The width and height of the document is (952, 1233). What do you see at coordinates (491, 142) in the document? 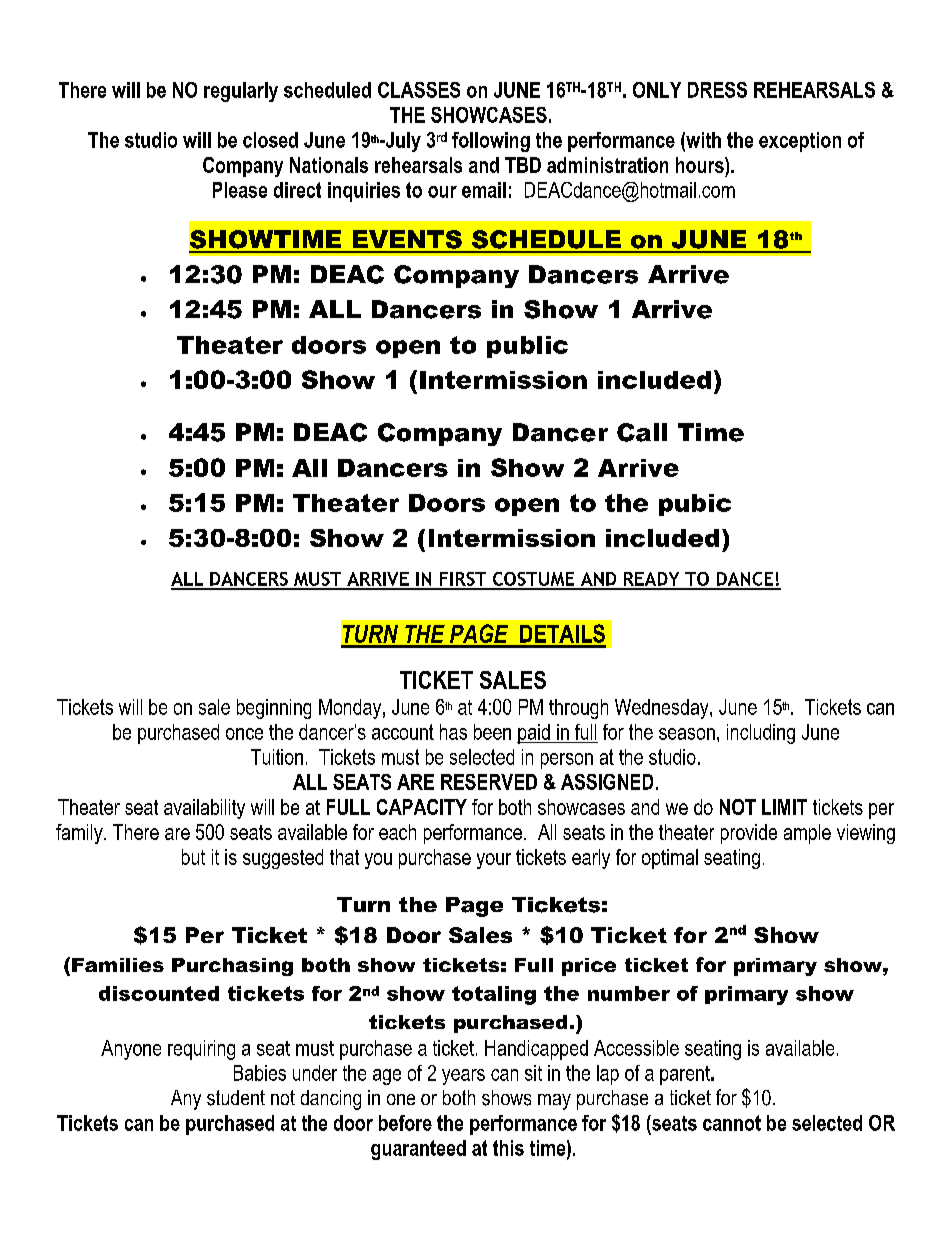
I see `following` at bounding box center [491, 142].
